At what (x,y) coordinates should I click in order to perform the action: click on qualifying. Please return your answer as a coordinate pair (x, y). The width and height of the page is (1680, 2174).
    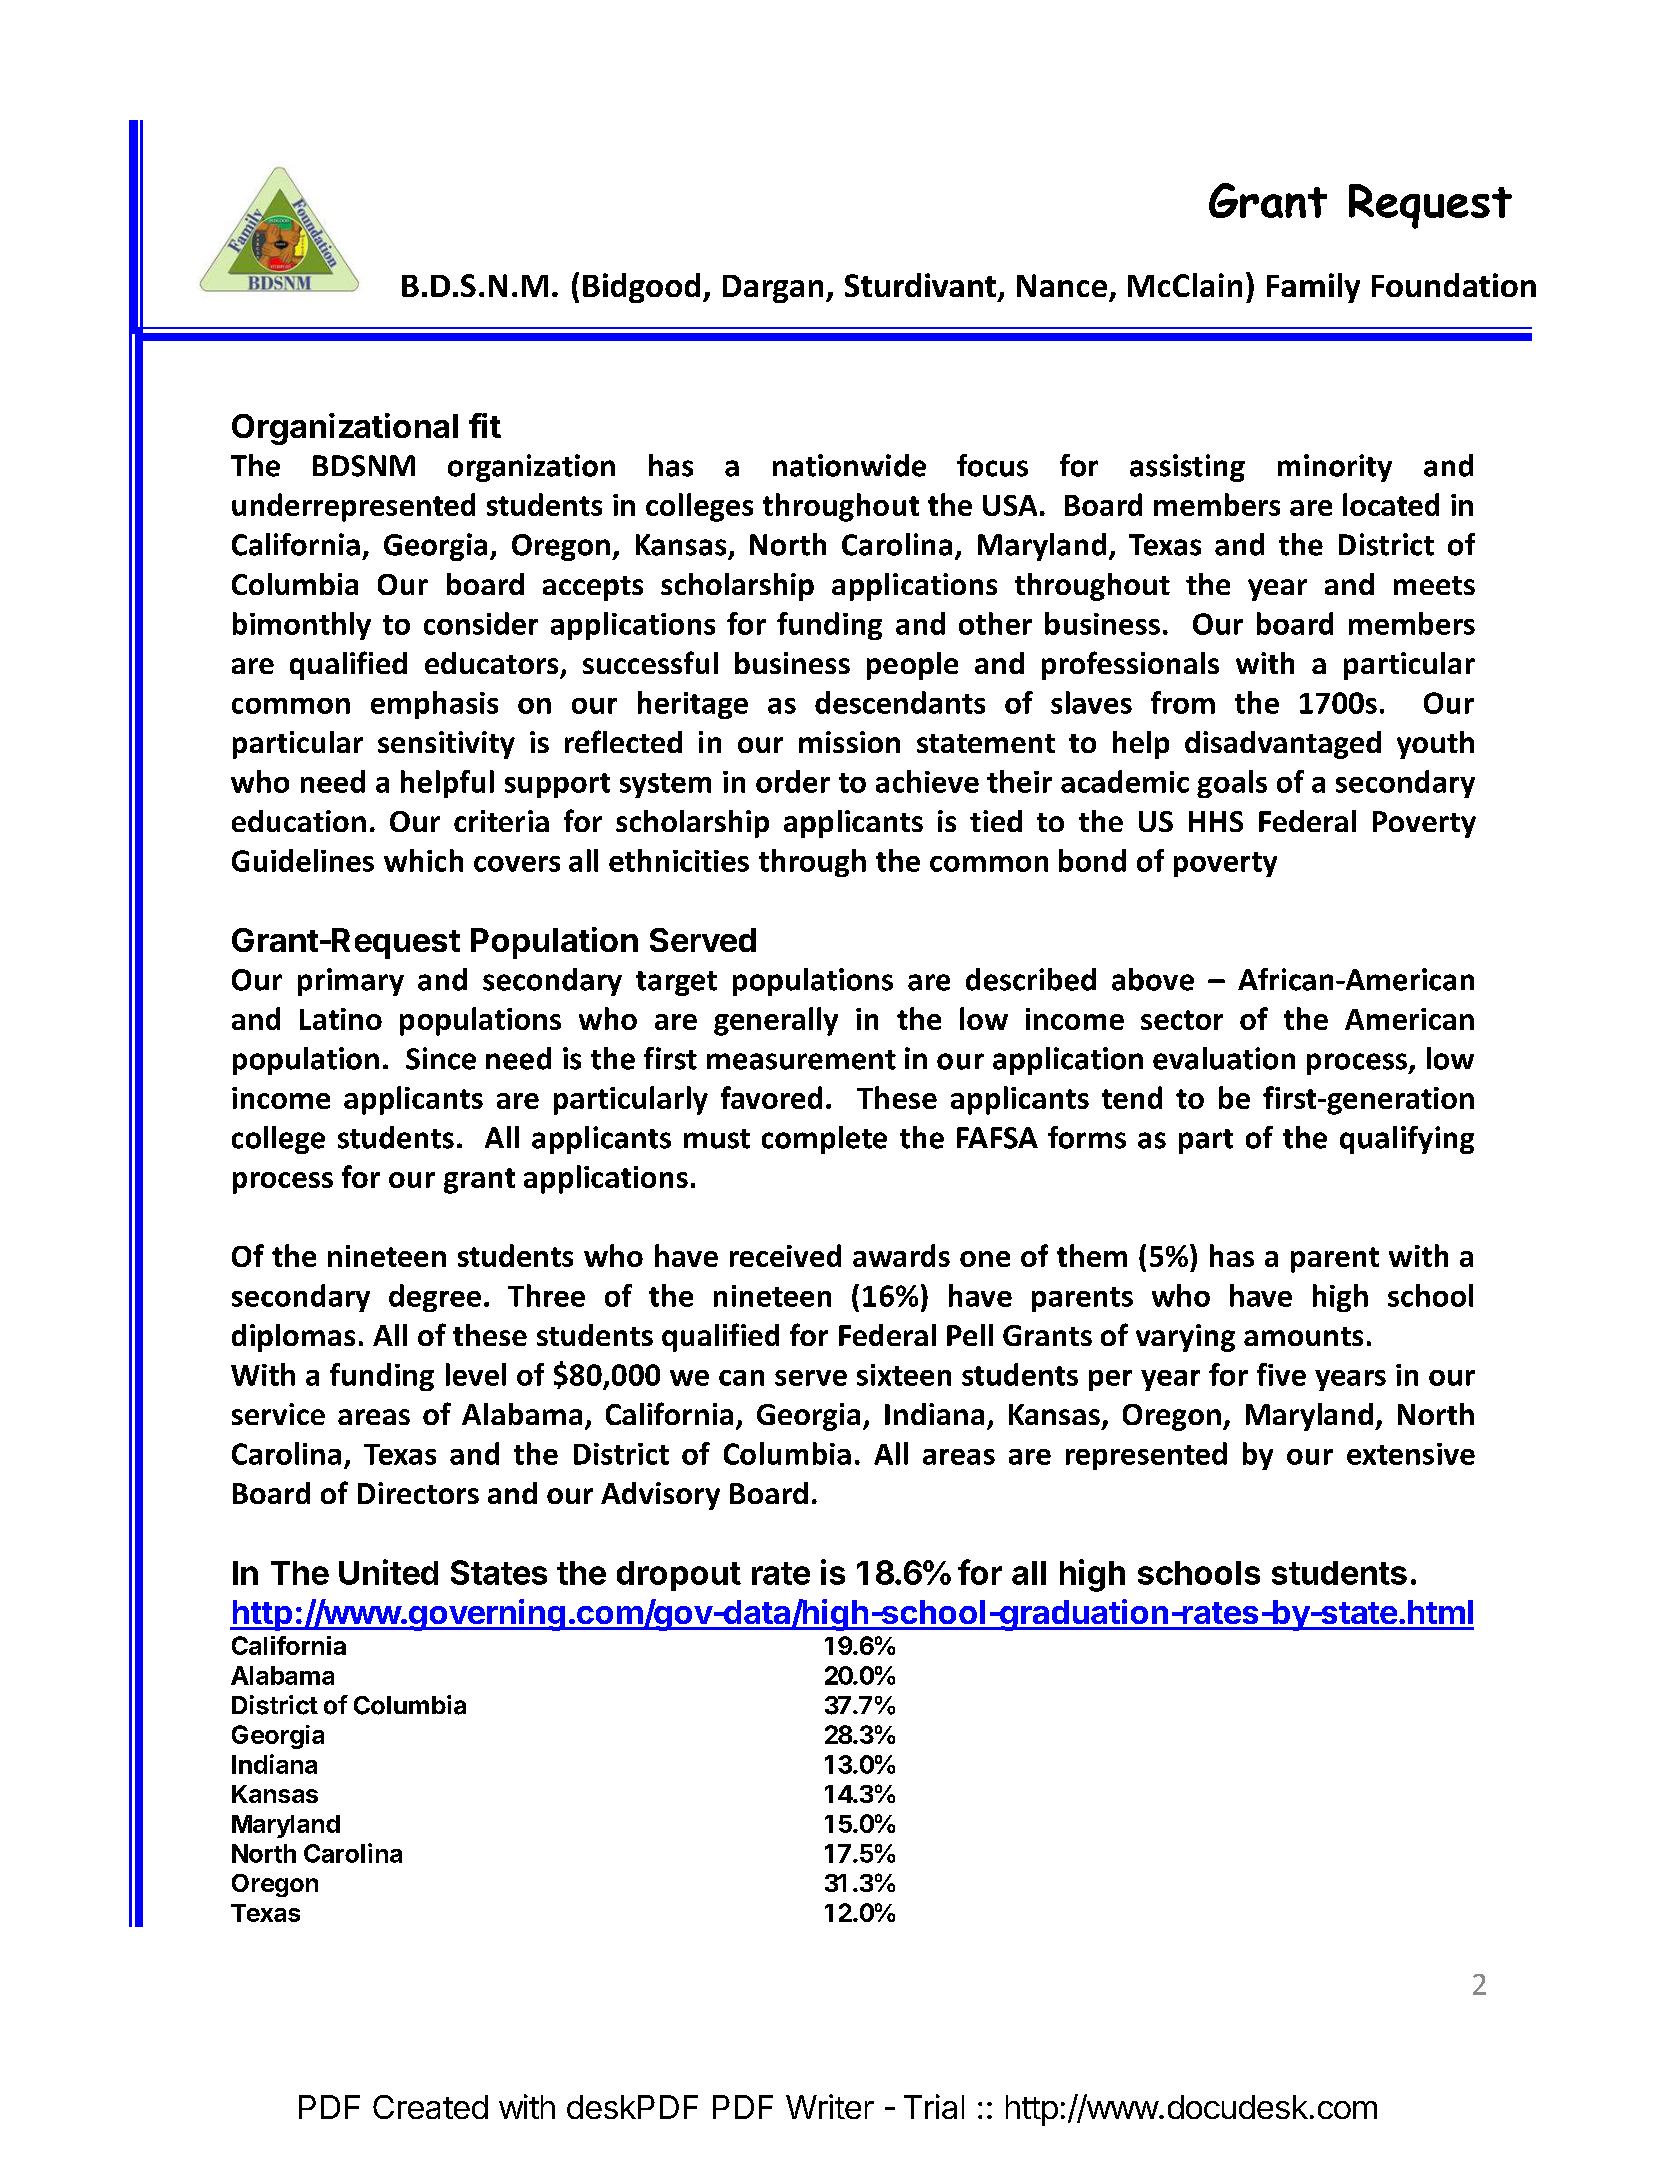
    Looking at the image, I should click on (1407, 1140).
